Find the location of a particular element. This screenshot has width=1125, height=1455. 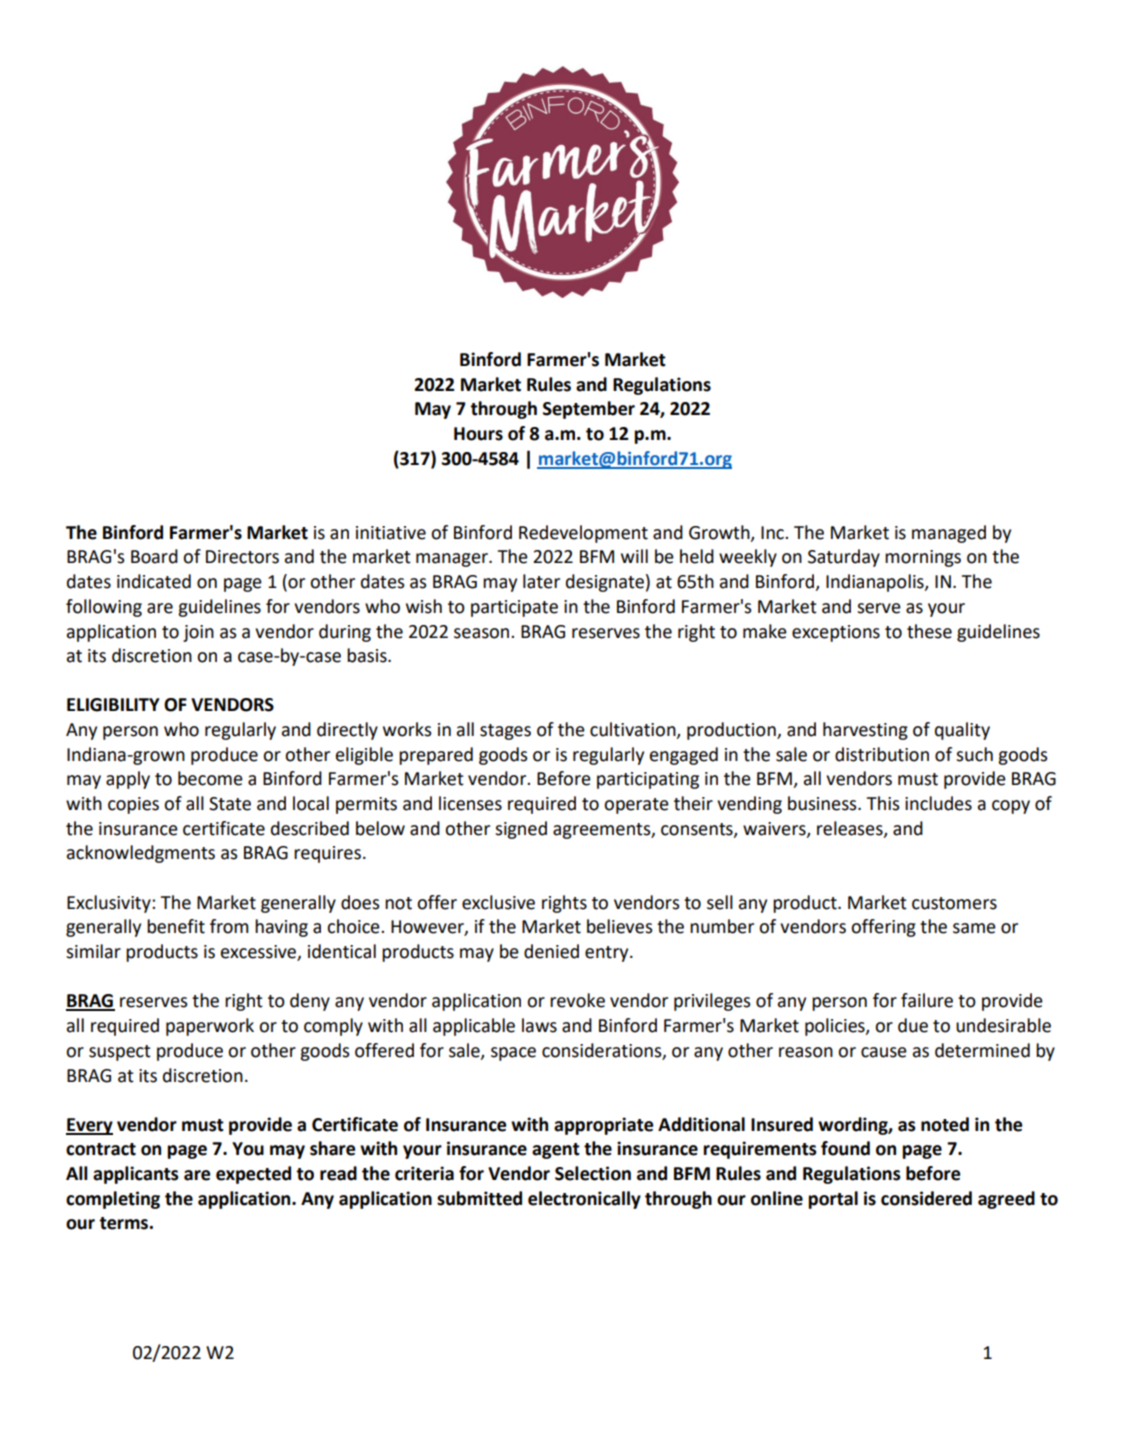

Hours is located at coordinates (478, 434).
